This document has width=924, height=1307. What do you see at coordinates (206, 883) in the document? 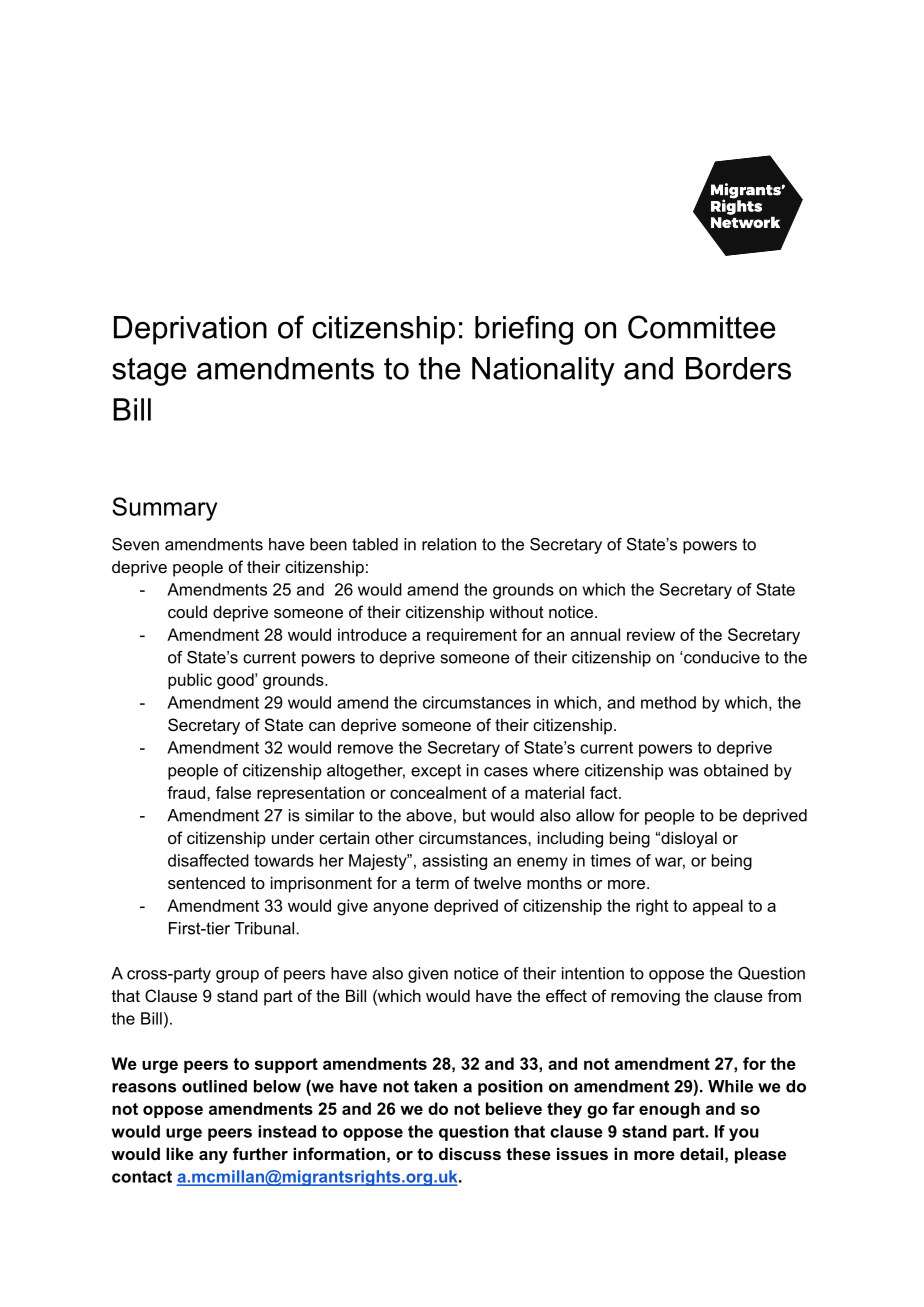
I see `sentenced` at bounding box center [206, 883].
